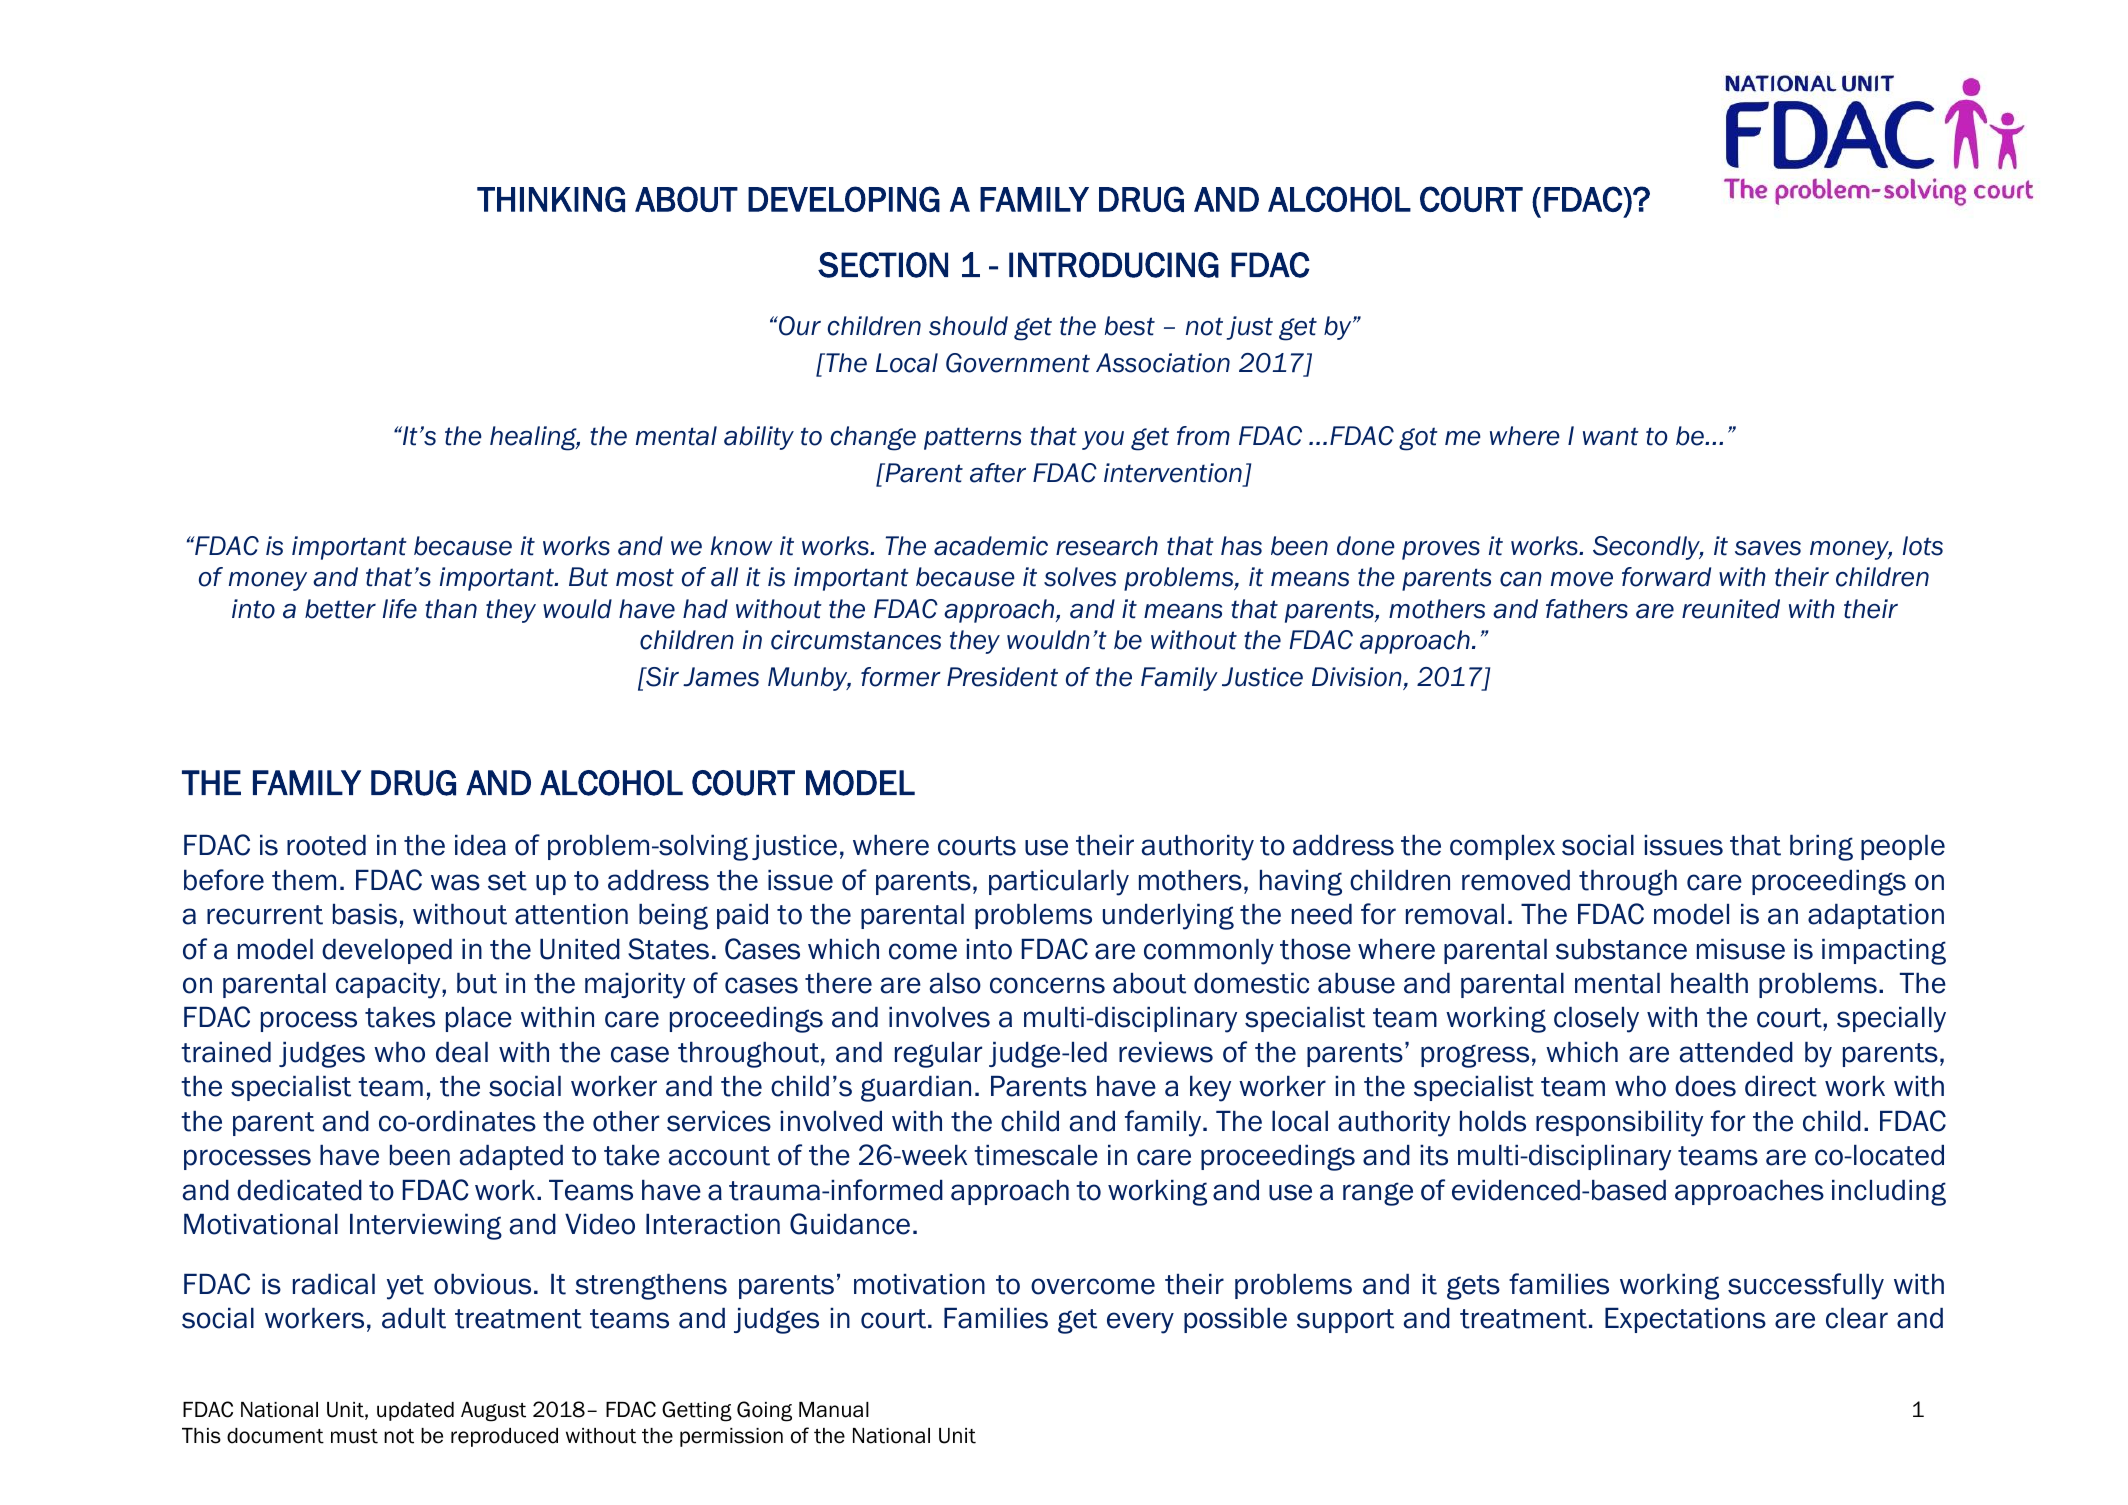 This screenshot has height=1505, width=2128. I want to click on idea, so click(480, 845).
